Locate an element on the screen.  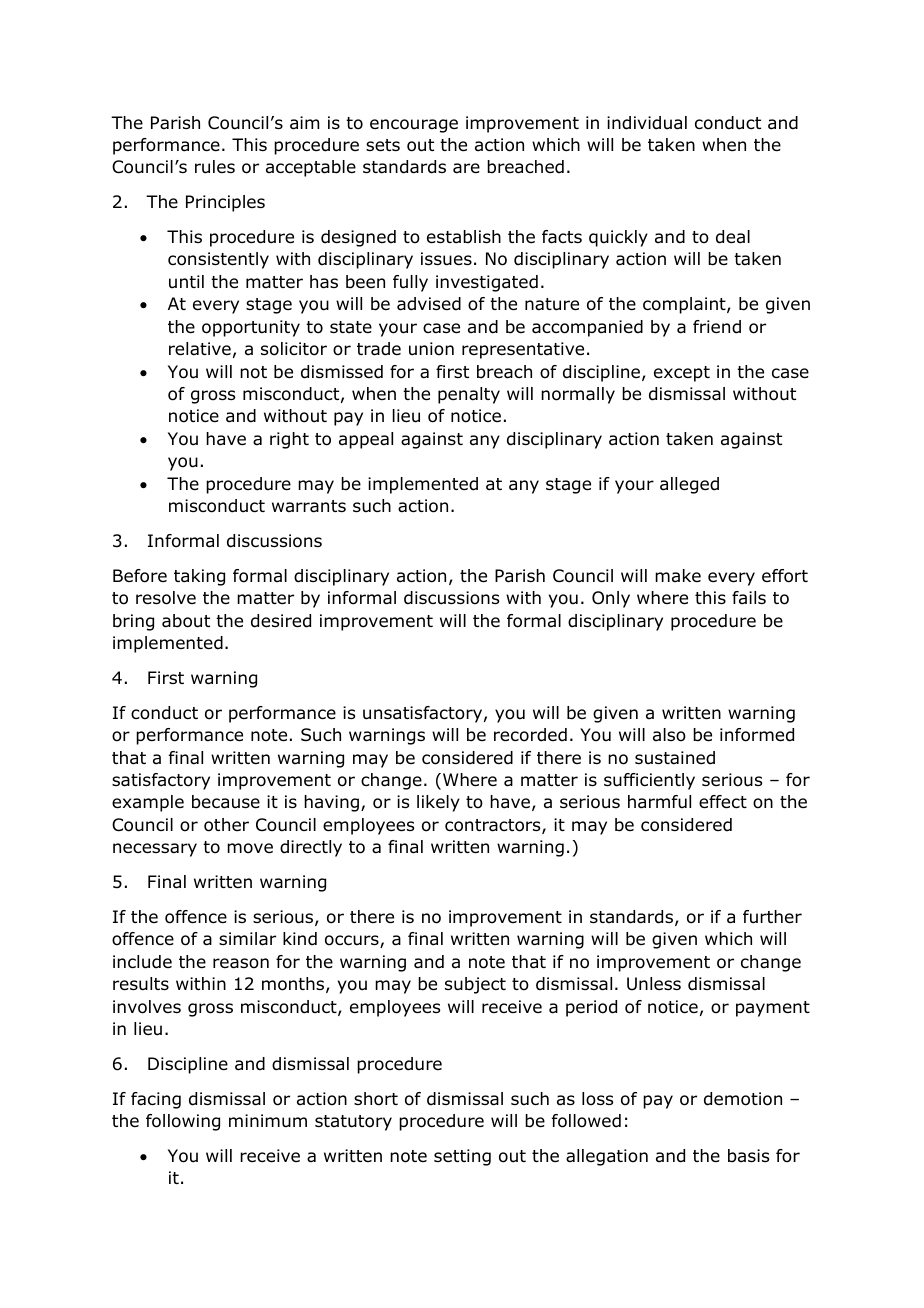
except is located at coordinates (682, 374).
